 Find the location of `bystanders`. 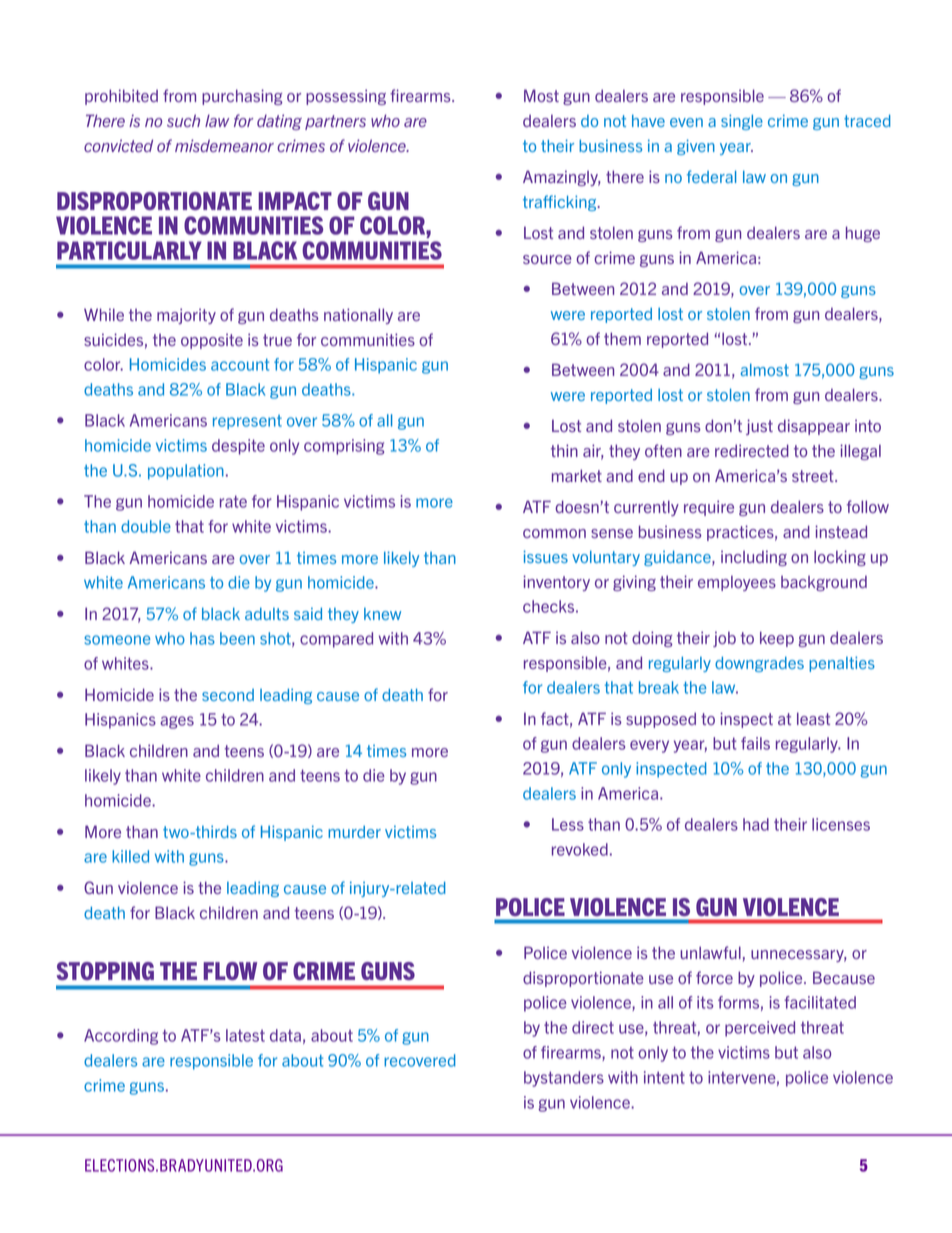

bystanders is located at coordinates (564, 1079).
